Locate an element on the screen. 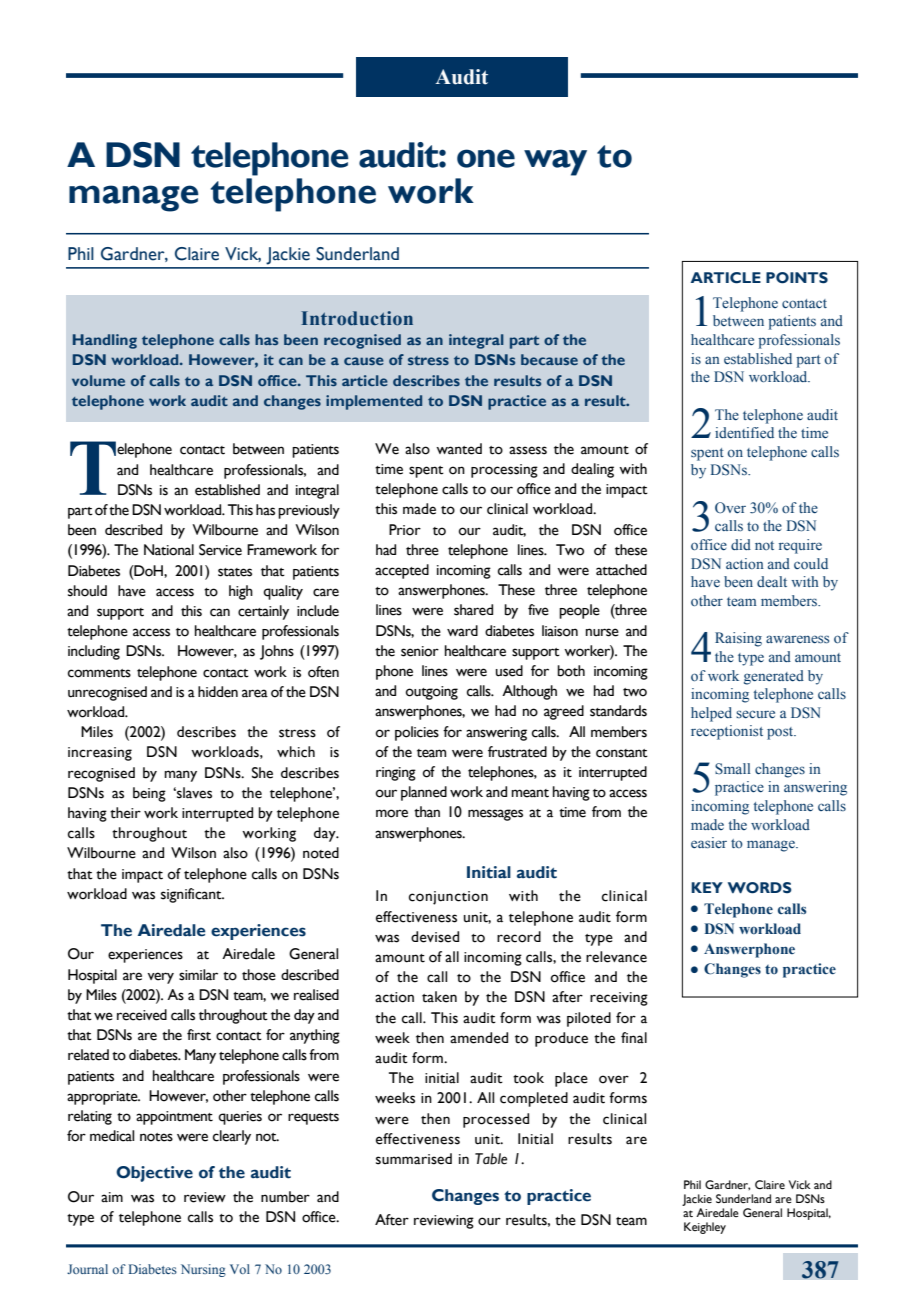 The height and width of the screenshot is (1308, 924). Nursing is located at coordinates (203, 1270).
